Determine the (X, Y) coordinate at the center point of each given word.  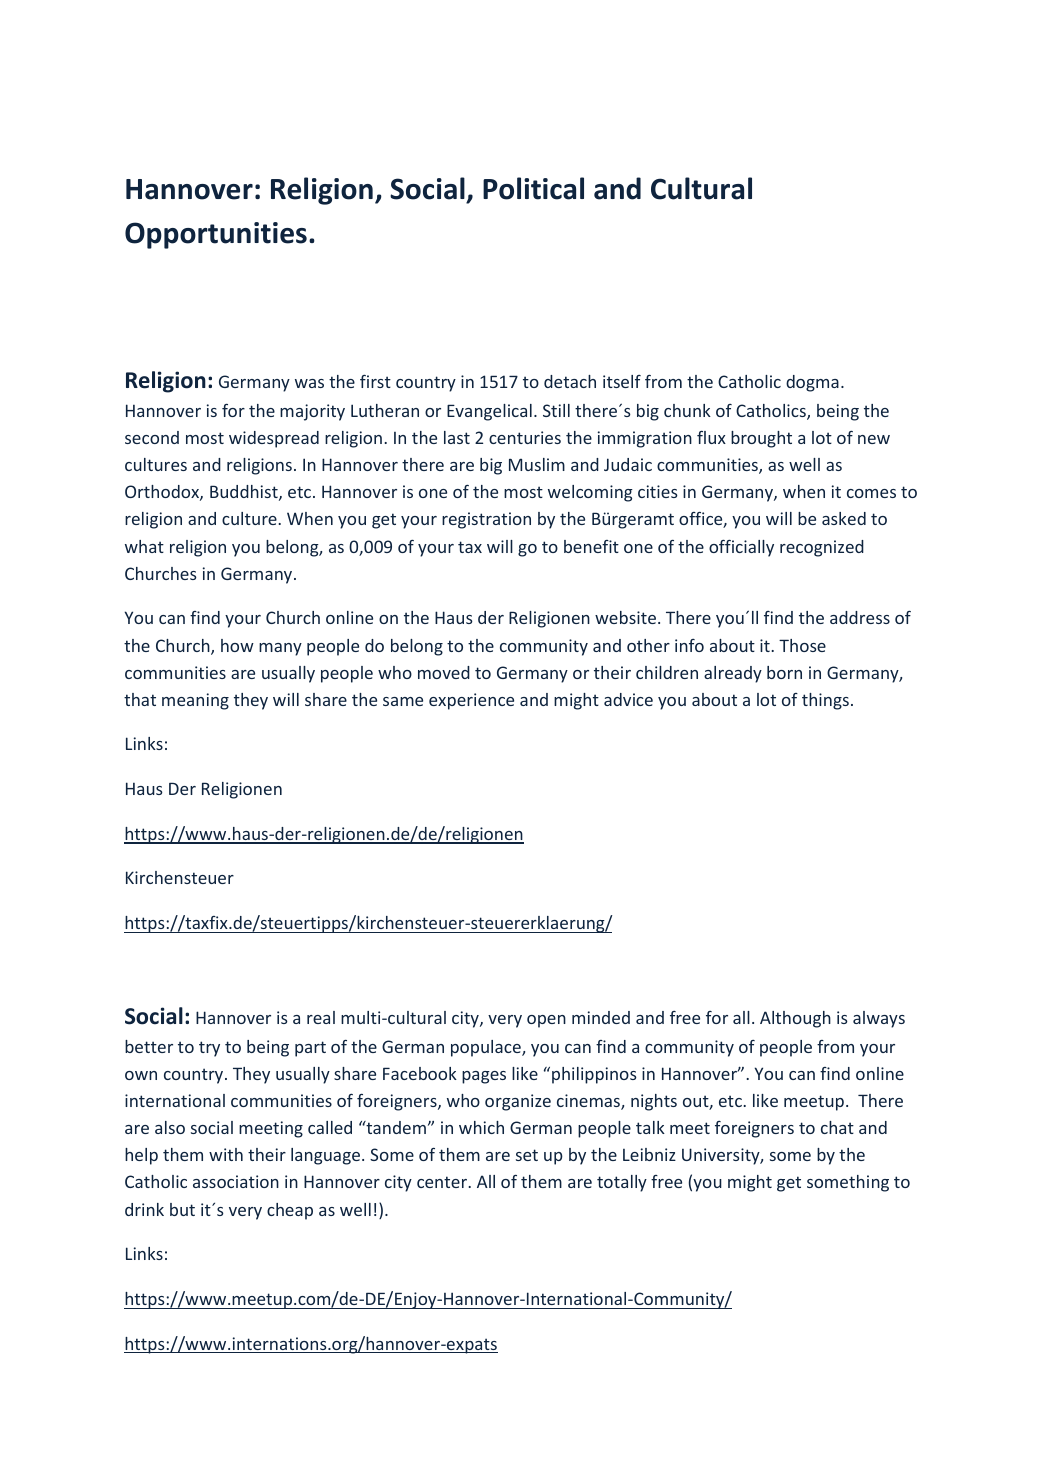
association (236, 1181)
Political (533, 188)
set (527, 1155)
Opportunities (216, 235)
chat (837, 1127)
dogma (812, 383)
